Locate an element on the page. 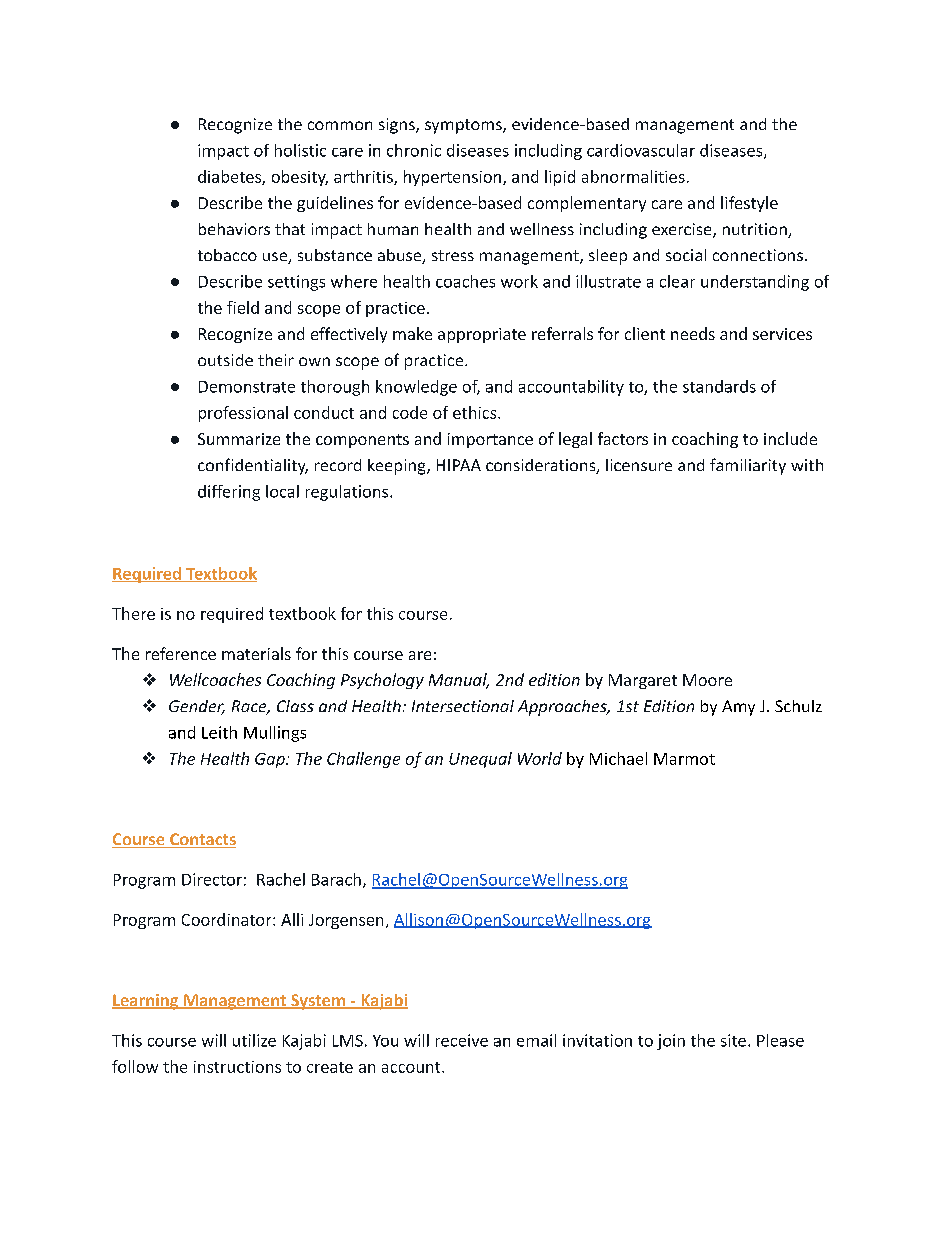 Image resolution: width=952 pixels, height=1233 pixels. receive is located at coordinates (462, 1040).
